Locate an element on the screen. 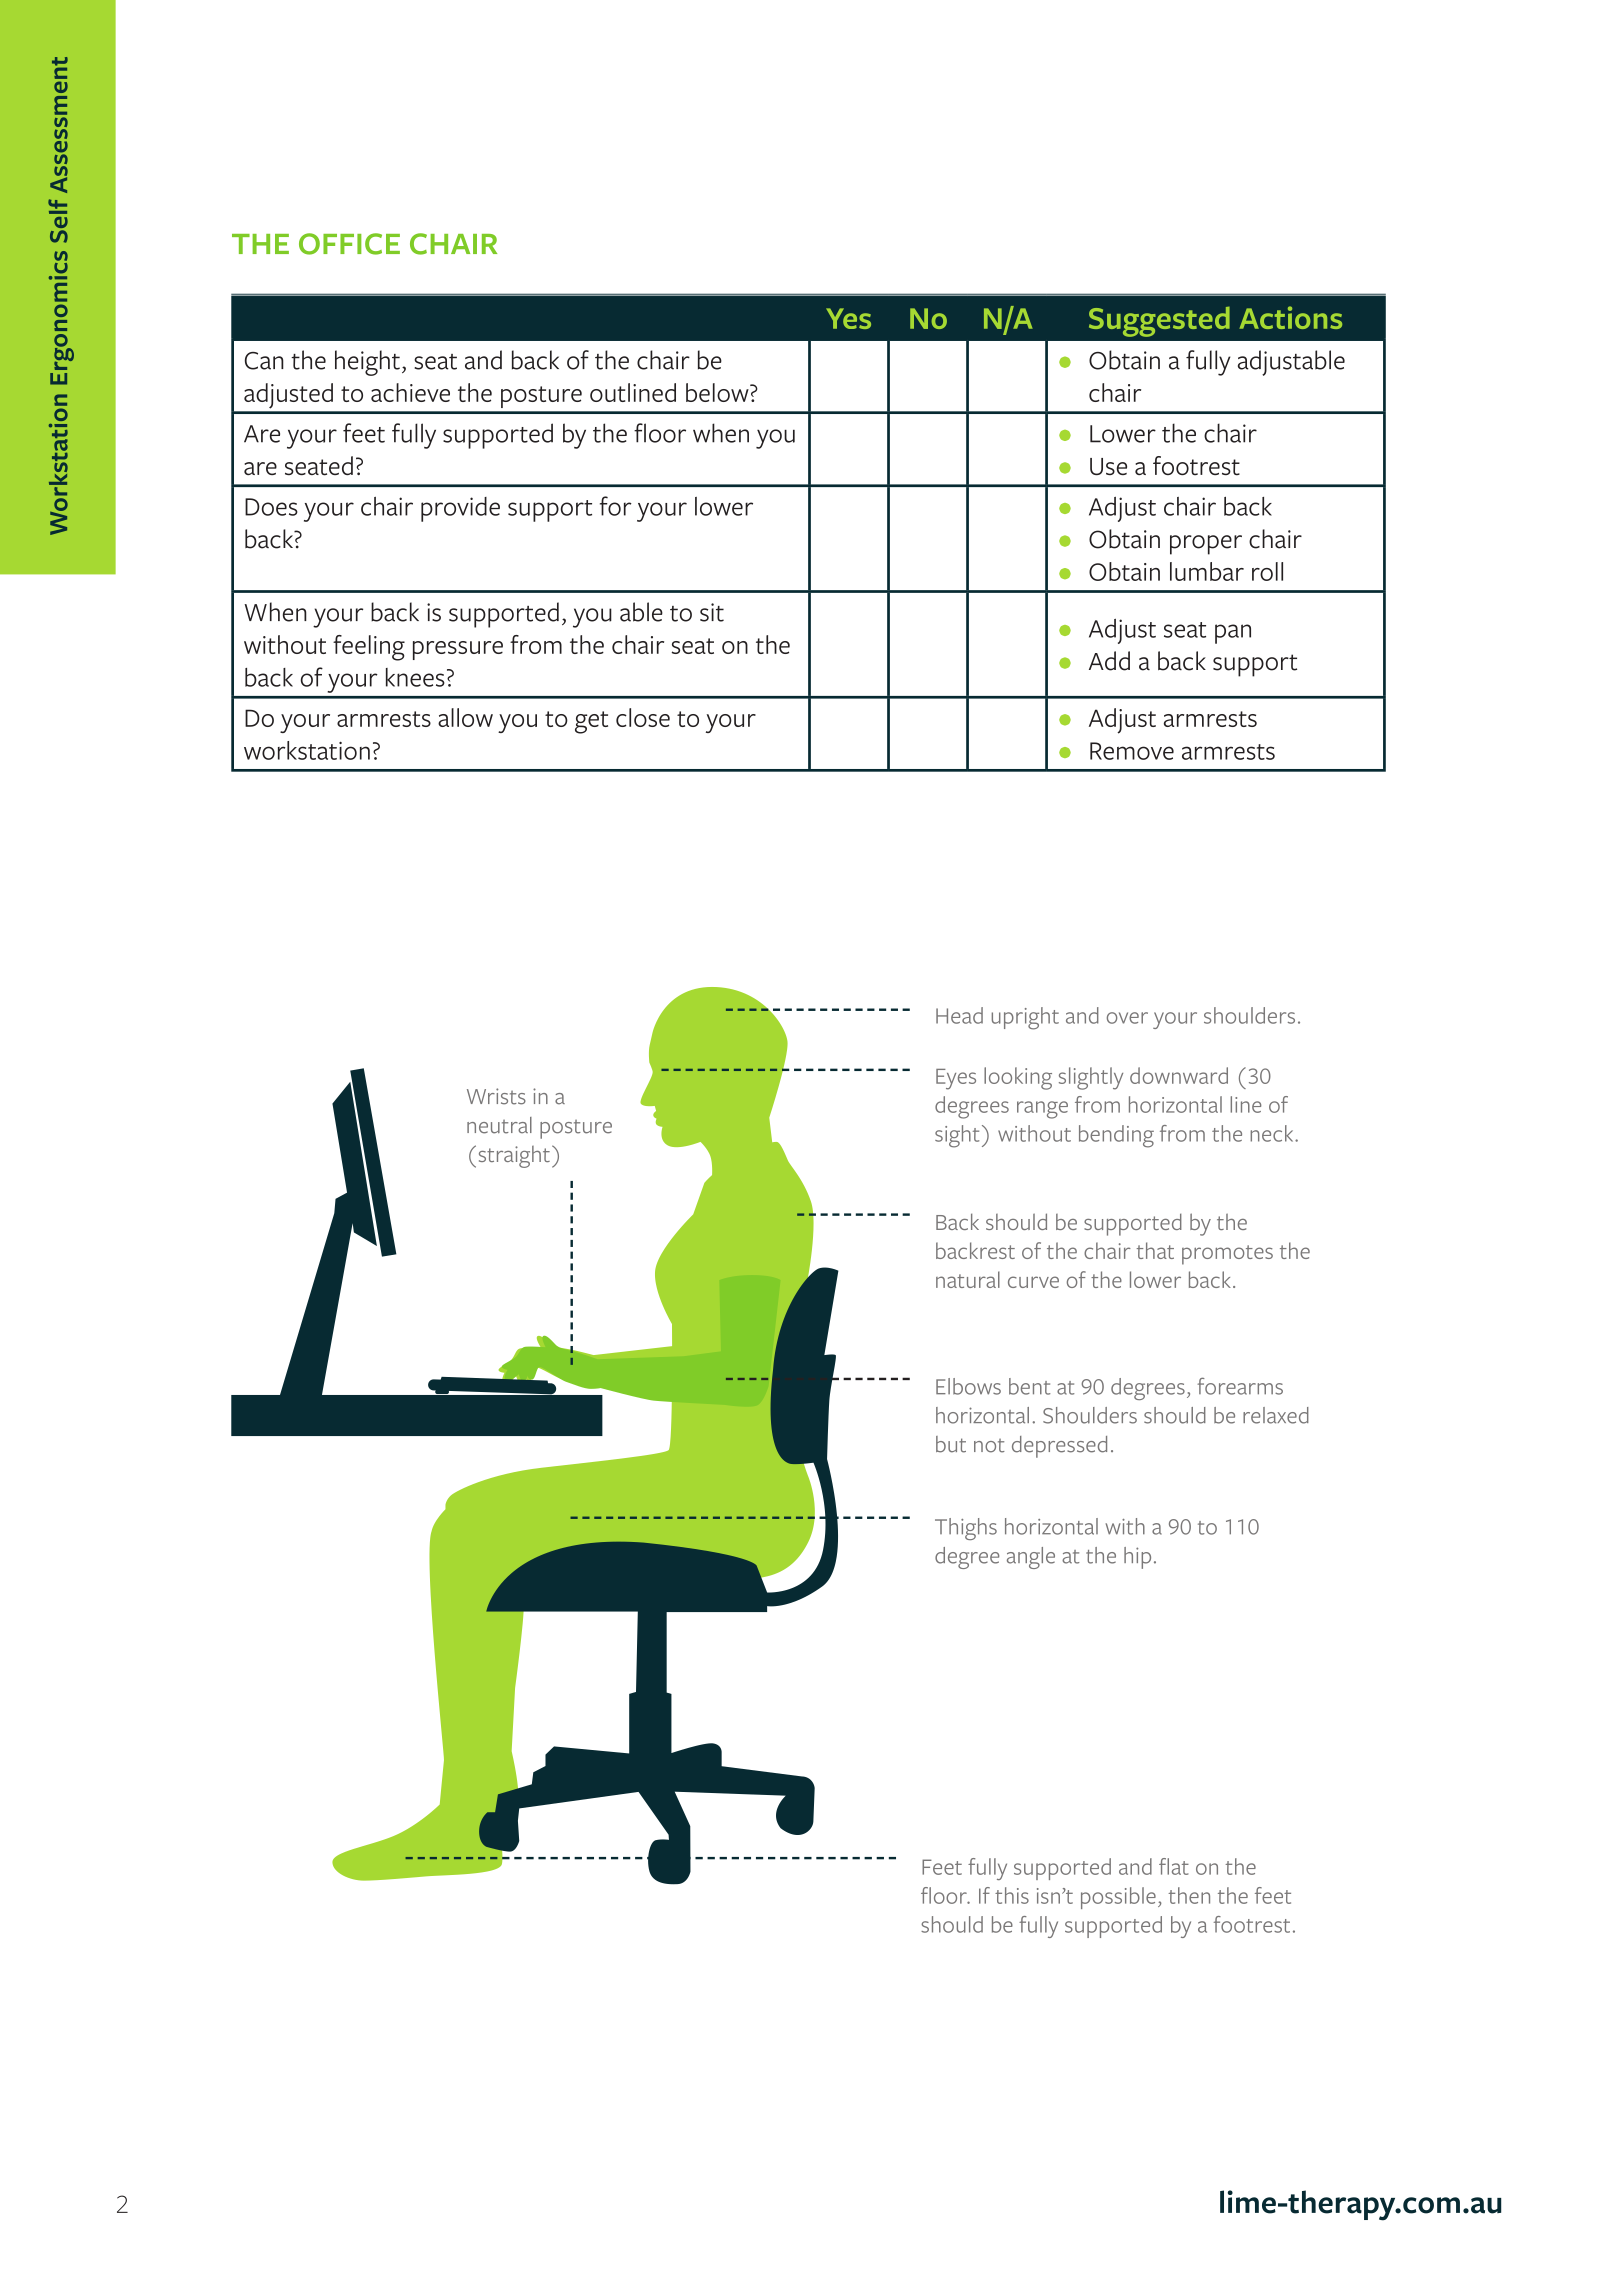 The height and width of the screenshot is (2290, 1619). OFFICE is located at coordinates (349, 244).
